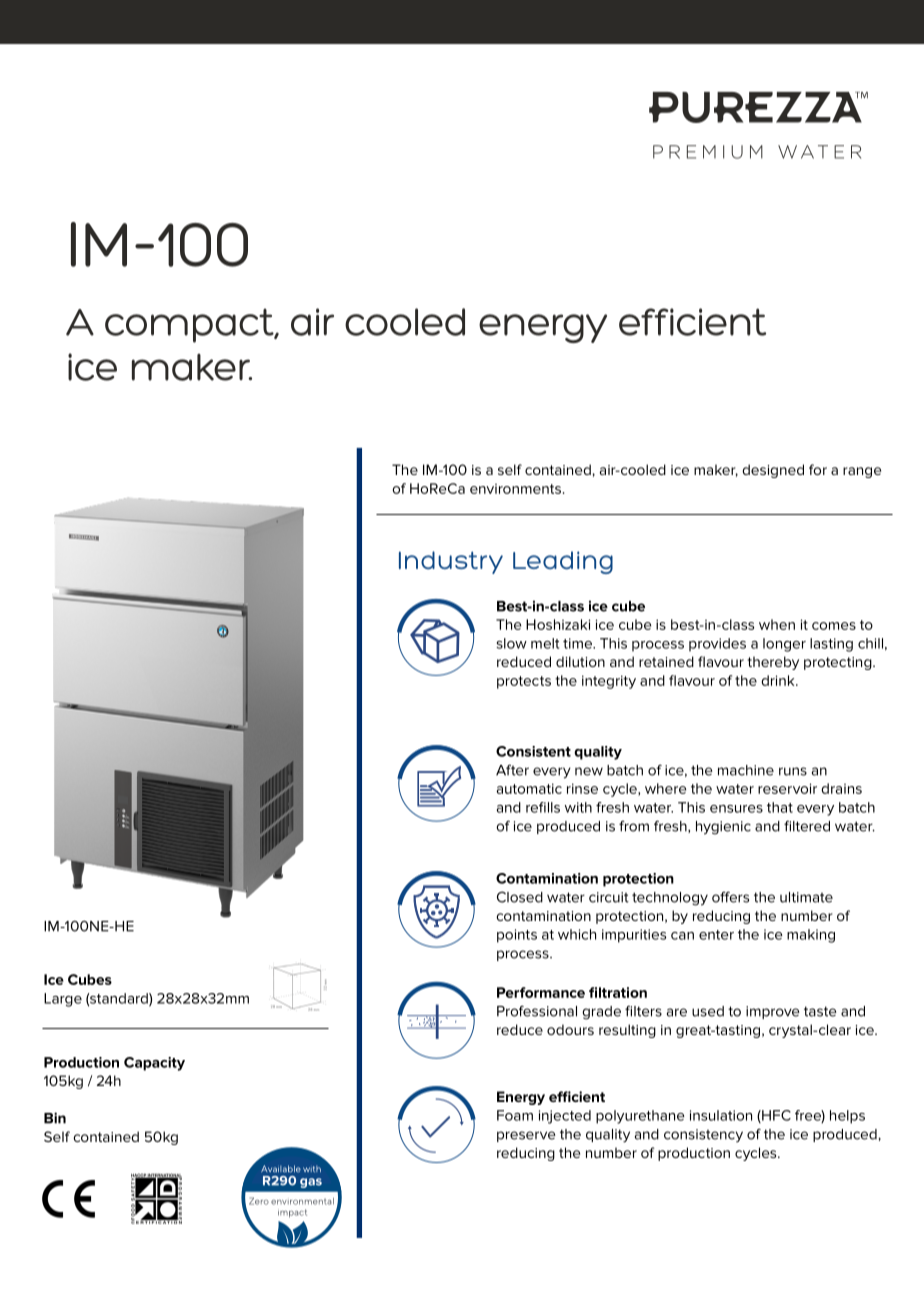 The image size is (924, 1308). What do you see at coordinates (533, 751) in the page?
I see `Consistent` at bounding box center [533, 751].
